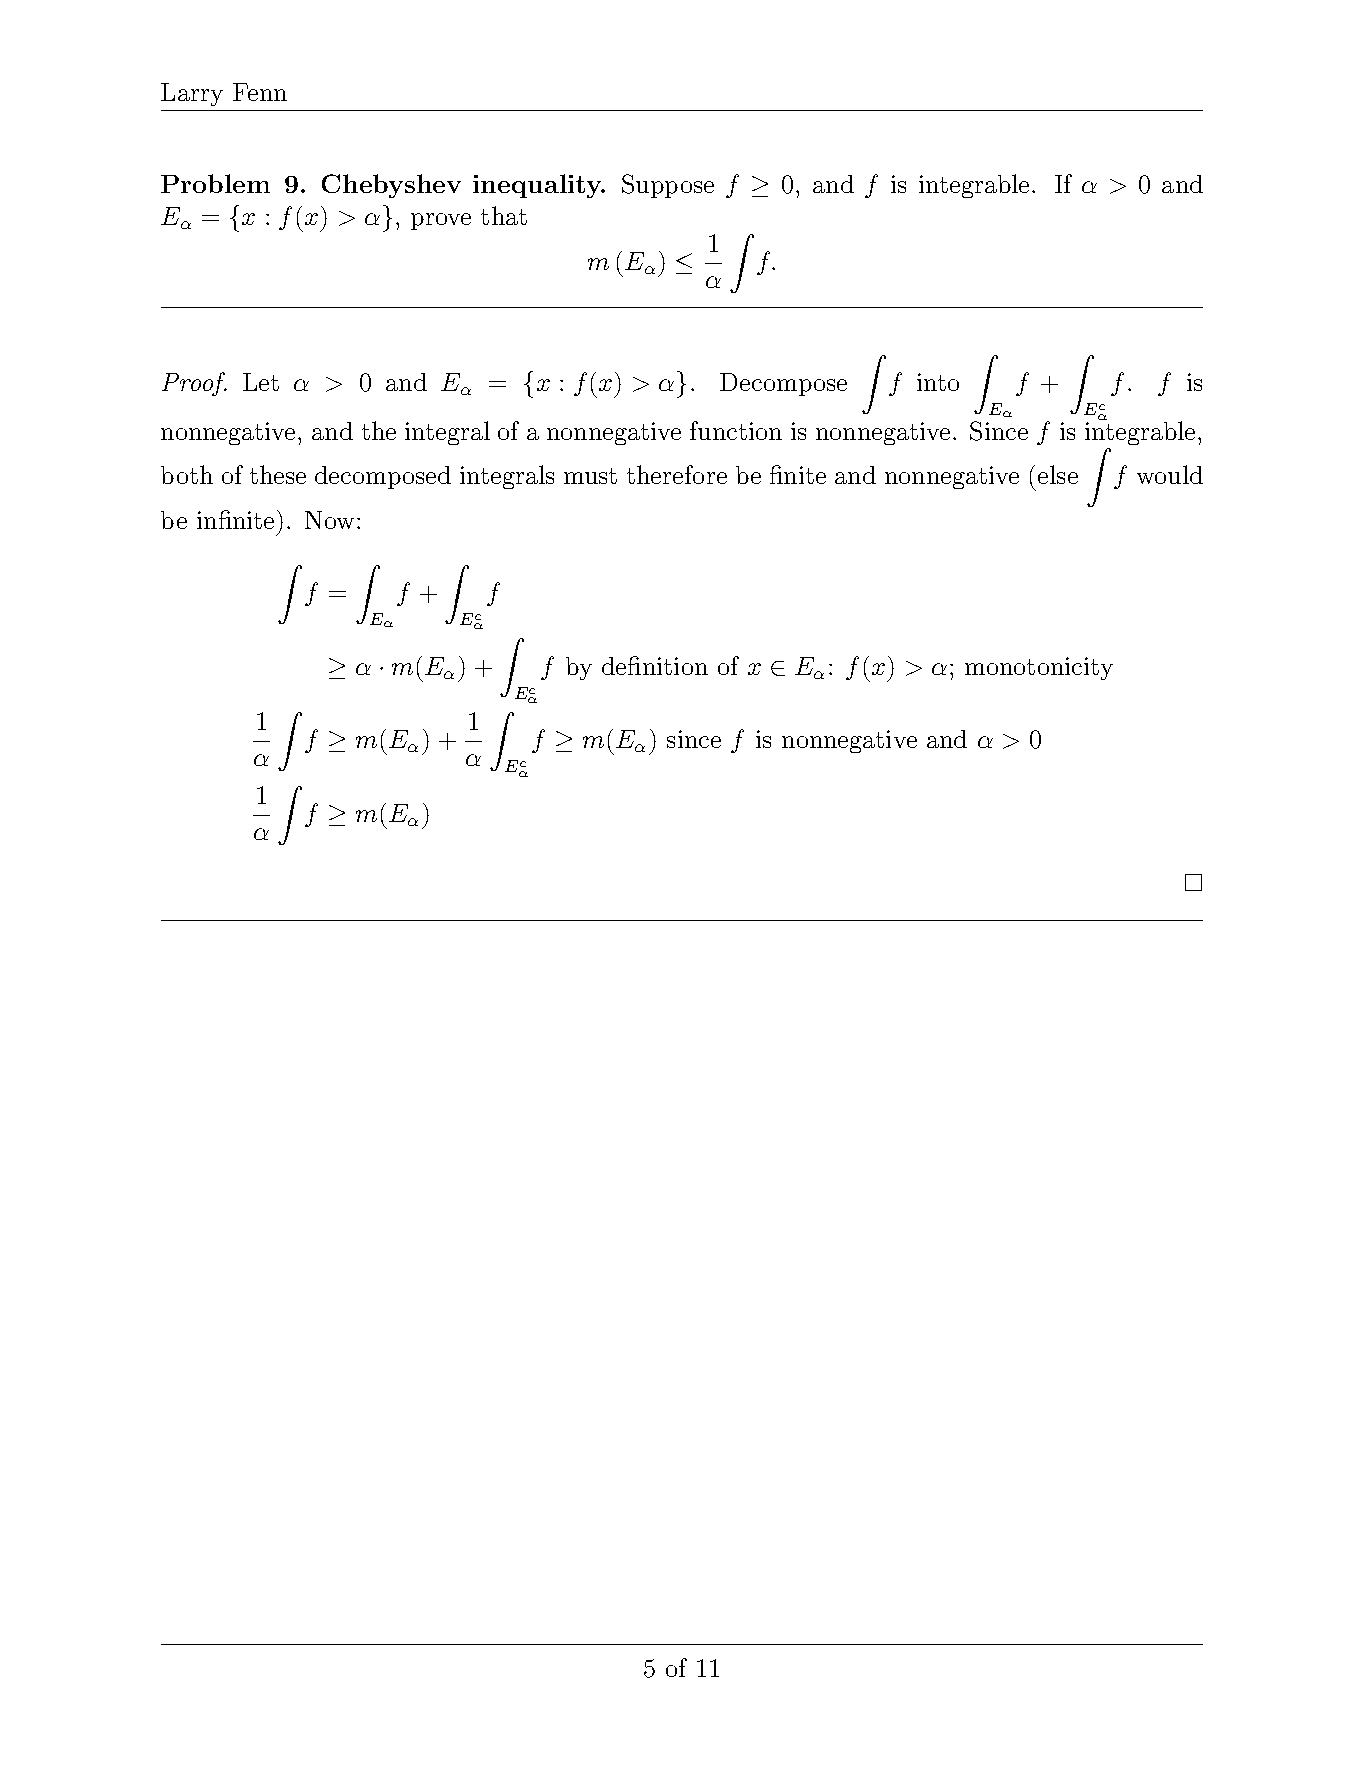  I want to click on inequality, so click(538, 186).
